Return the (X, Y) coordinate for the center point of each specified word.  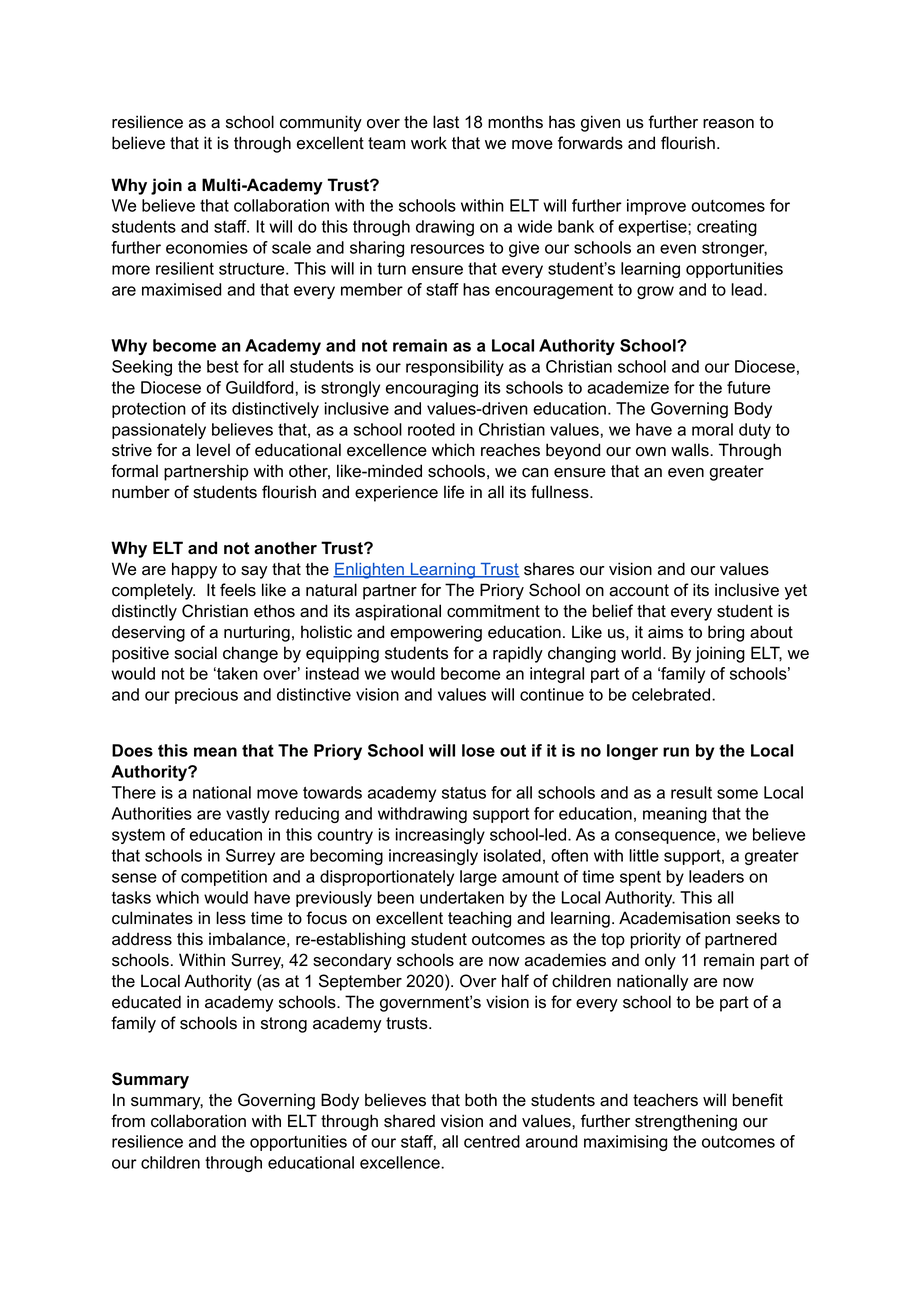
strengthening (686, 1122)
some (737, 794)
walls (691, 450)
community (321, 123)
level (213, 450)
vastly (248, 815)
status (464, 793)
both (481, 1100)
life (454, 492)
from (128, 1121)
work (429, 143)
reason (728, 124)
